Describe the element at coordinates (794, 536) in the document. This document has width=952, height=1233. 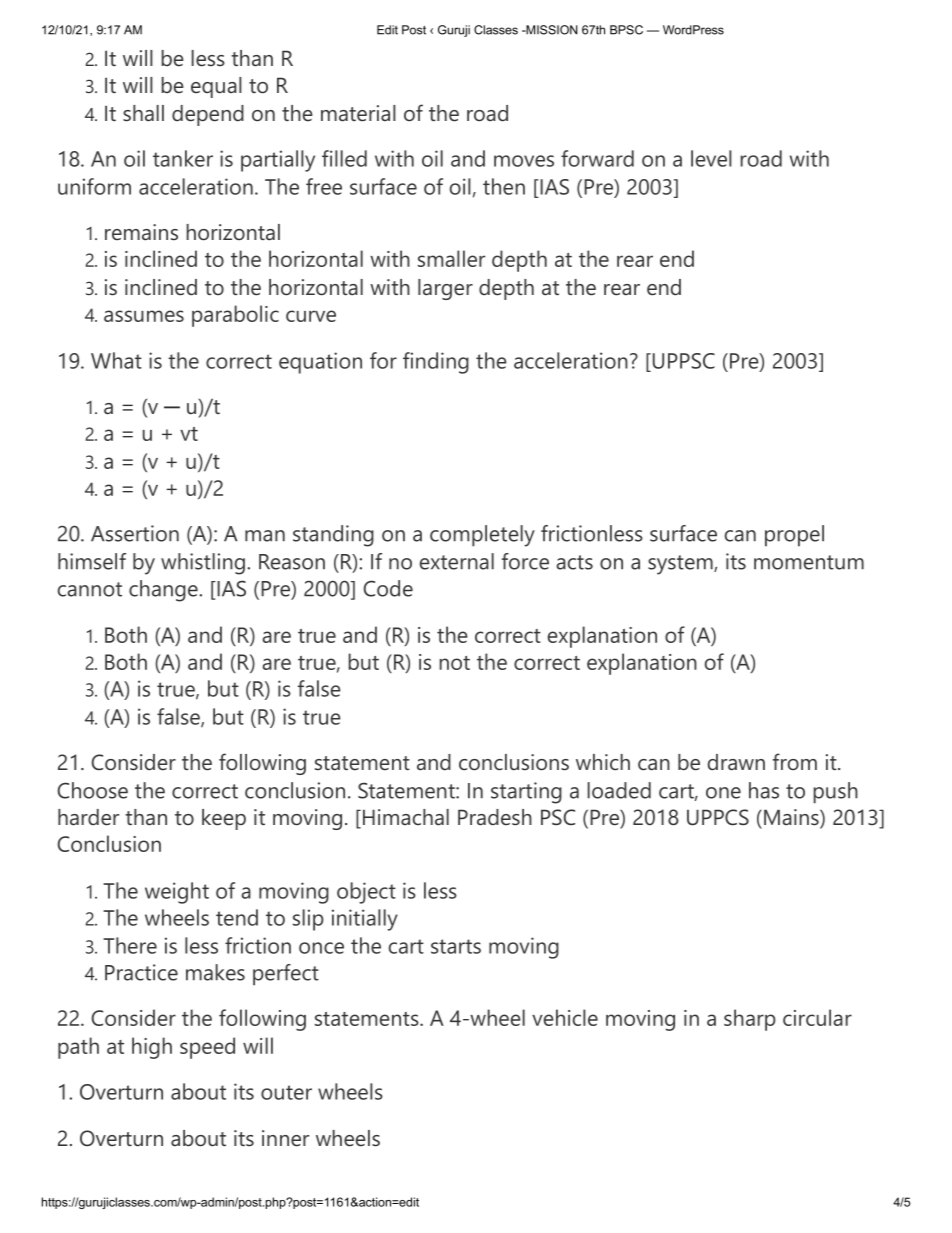
I see `propel` at that location.
